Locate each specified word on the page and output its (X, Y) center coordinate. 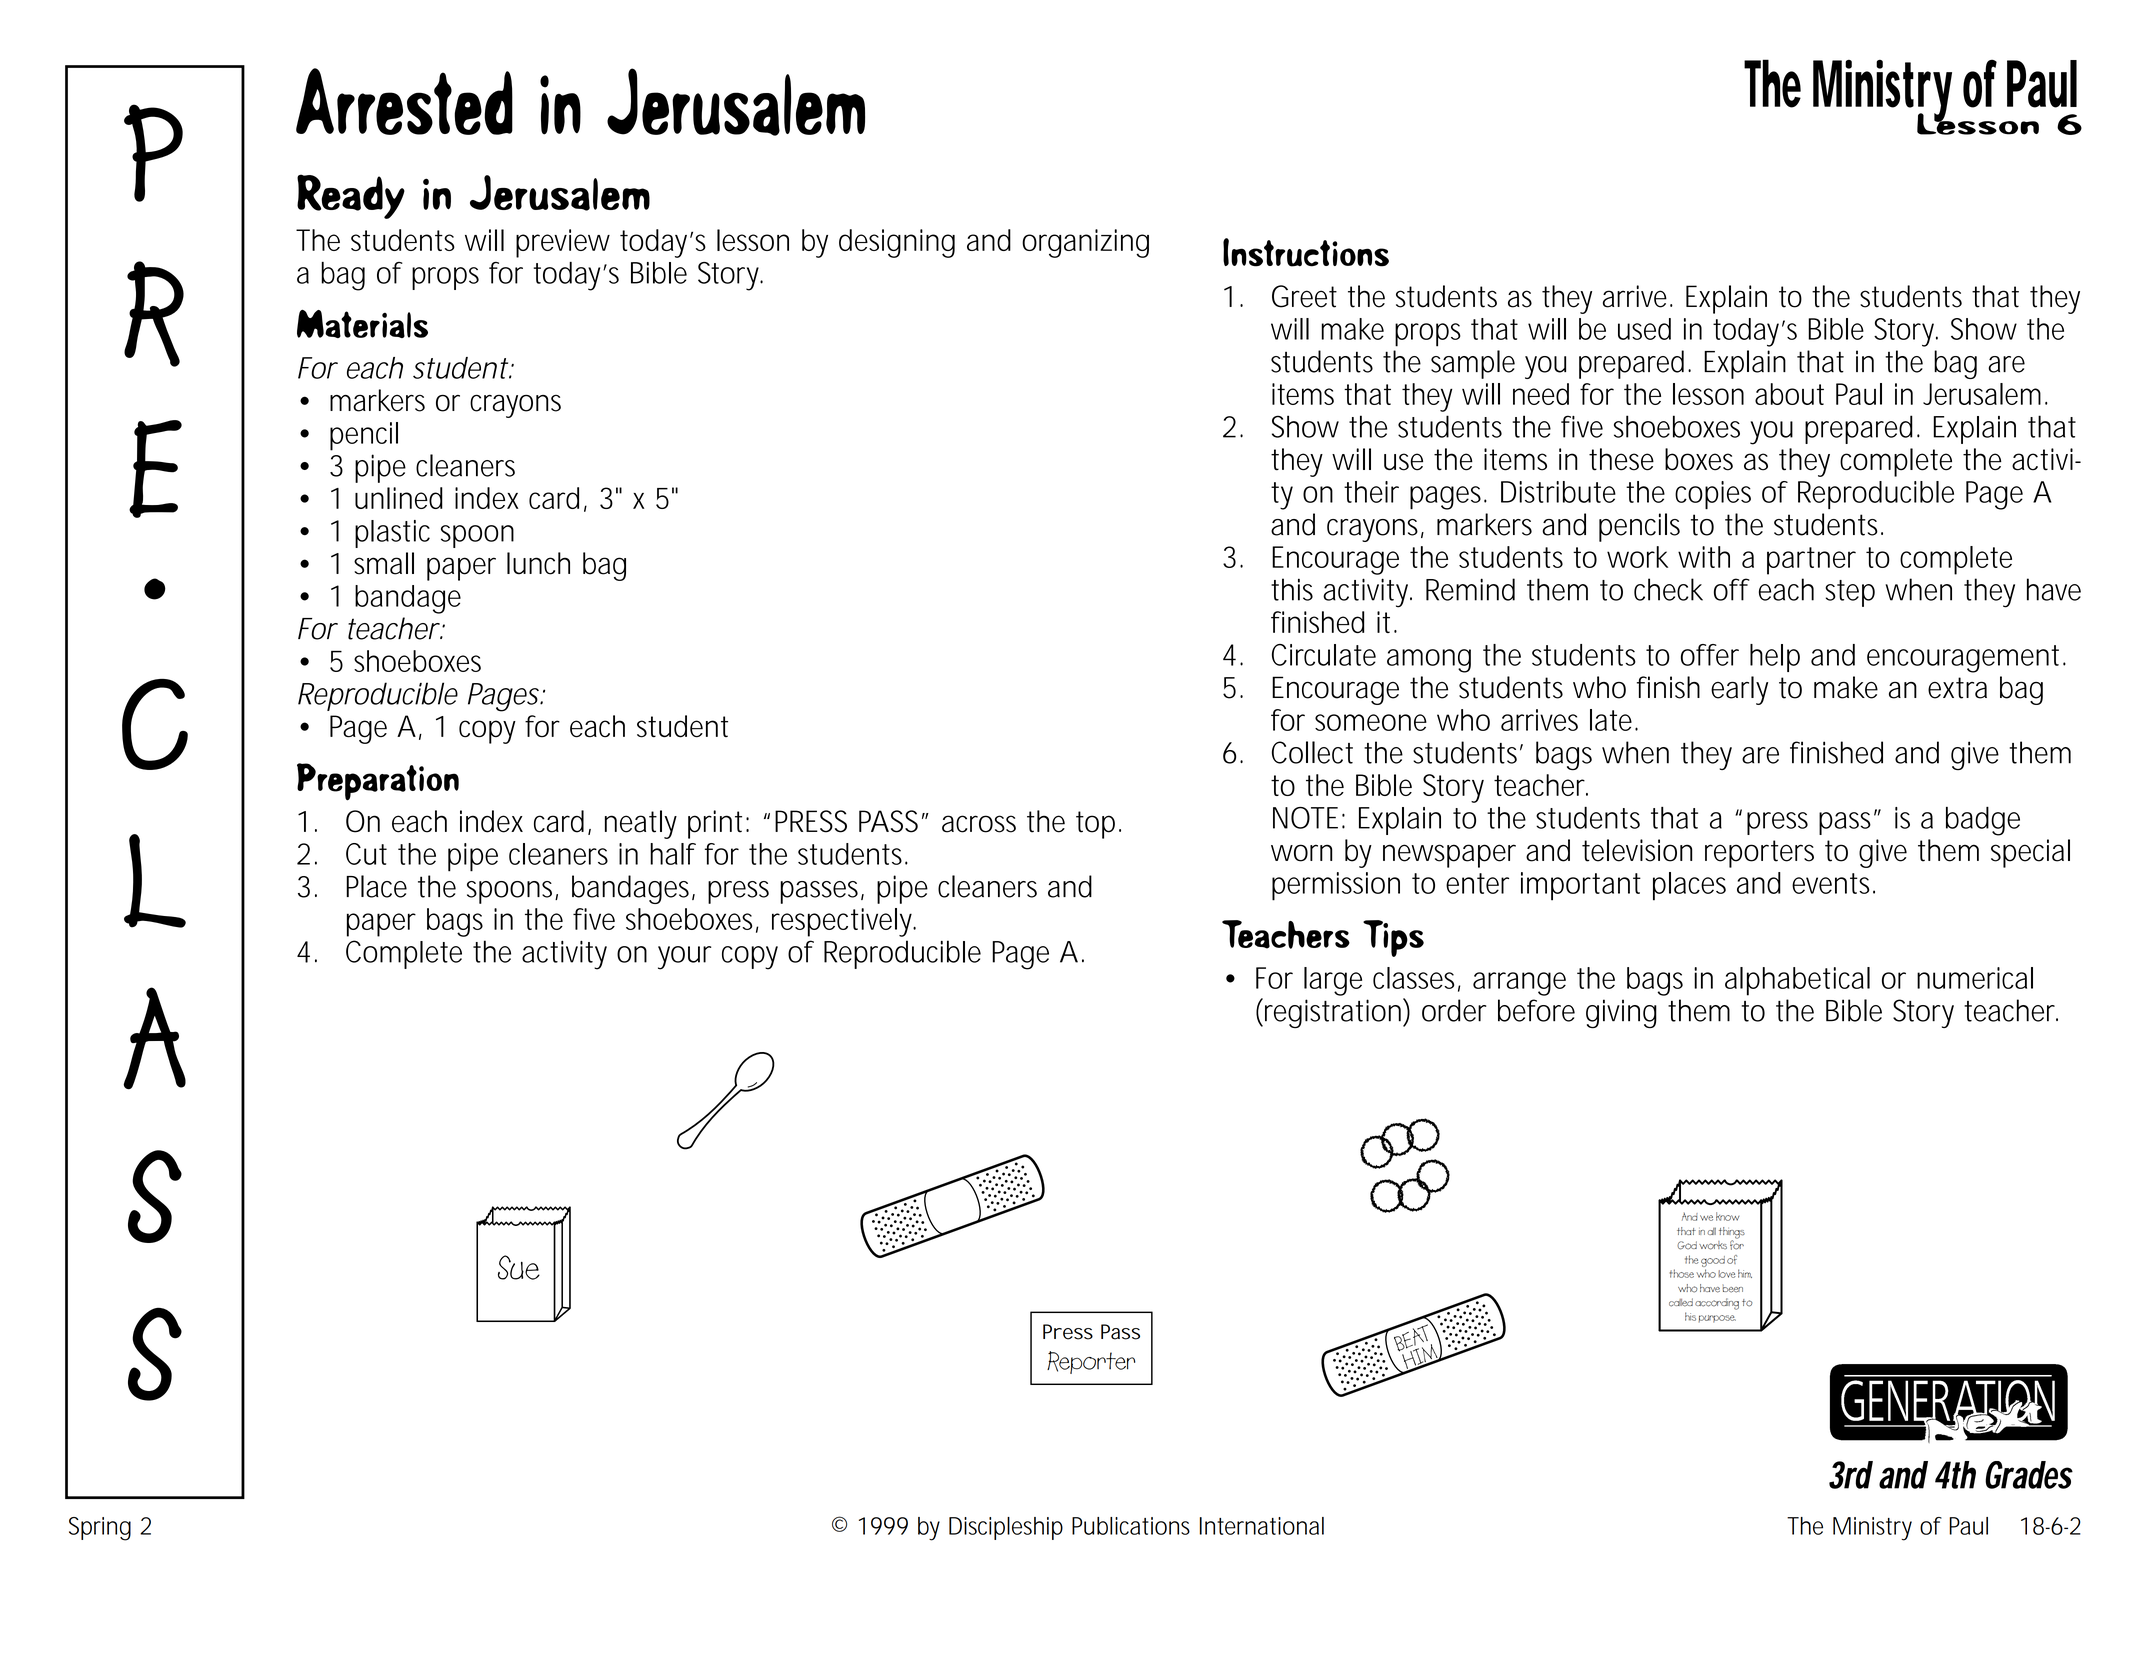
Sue (519, 1267)
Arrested (404, 101)
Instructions (1306, 252)
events (1830, 883)
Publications (1131, 1526)
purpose (1717, 1319)
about (1789, 394)
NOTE (1305, 818)
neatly (641, 824)
